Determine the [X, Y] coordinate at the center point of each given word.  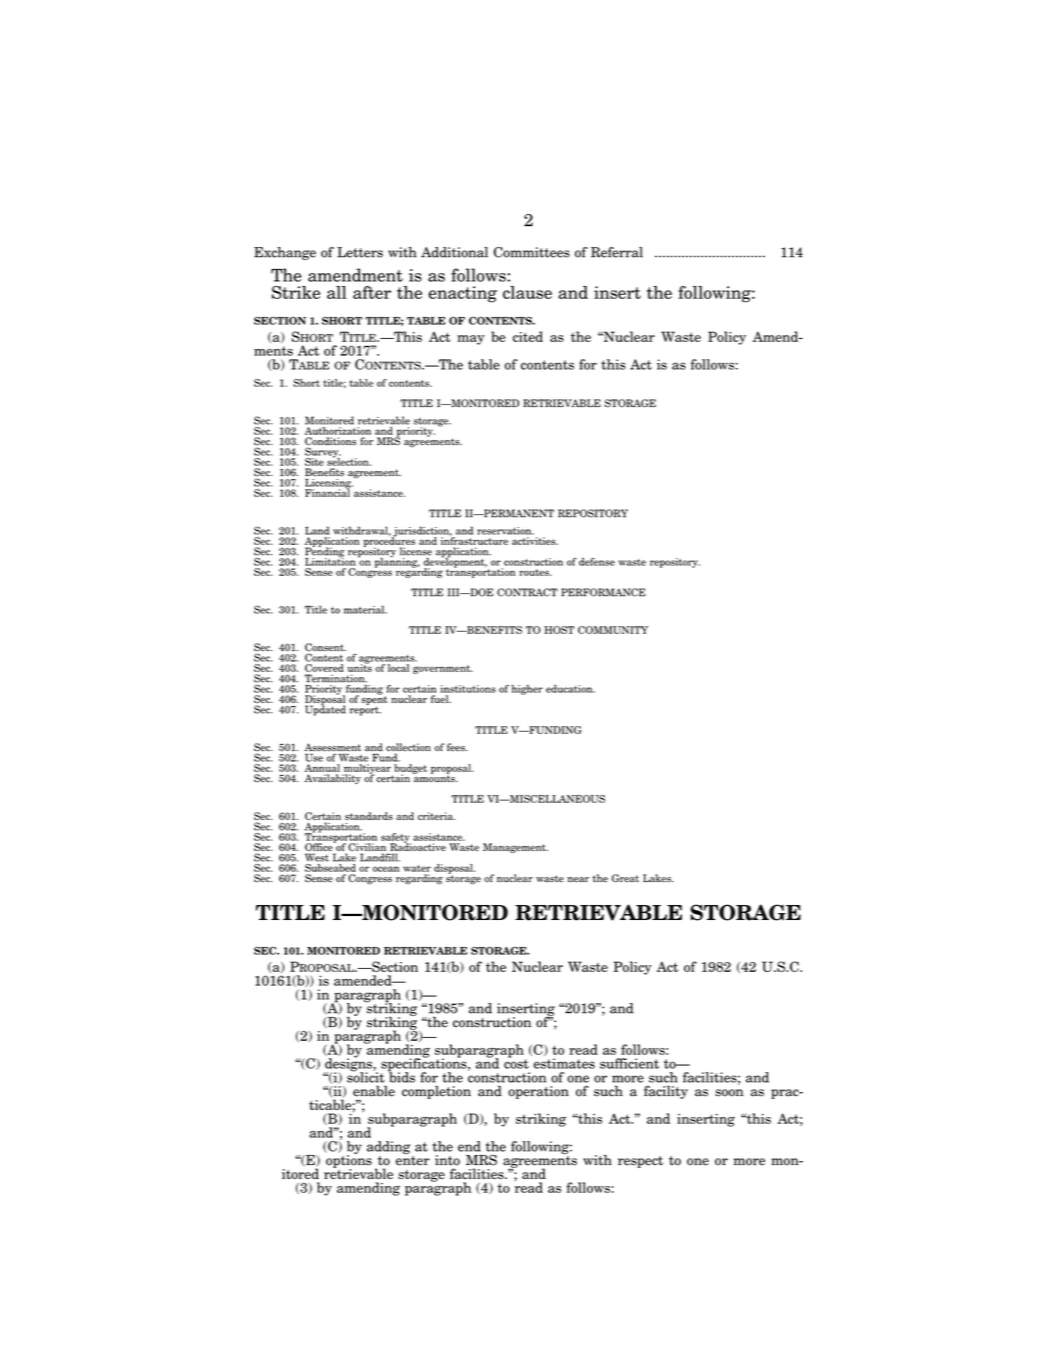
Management [515, 848]
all [337, 292]
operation [538, 1092]
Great [625, 878]
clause [527, 292]
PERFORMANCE [603, 592]
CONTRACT [527, 592]
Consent [325, 648]
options [349, 1161]
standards [369, 816]
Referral [617, 252]
